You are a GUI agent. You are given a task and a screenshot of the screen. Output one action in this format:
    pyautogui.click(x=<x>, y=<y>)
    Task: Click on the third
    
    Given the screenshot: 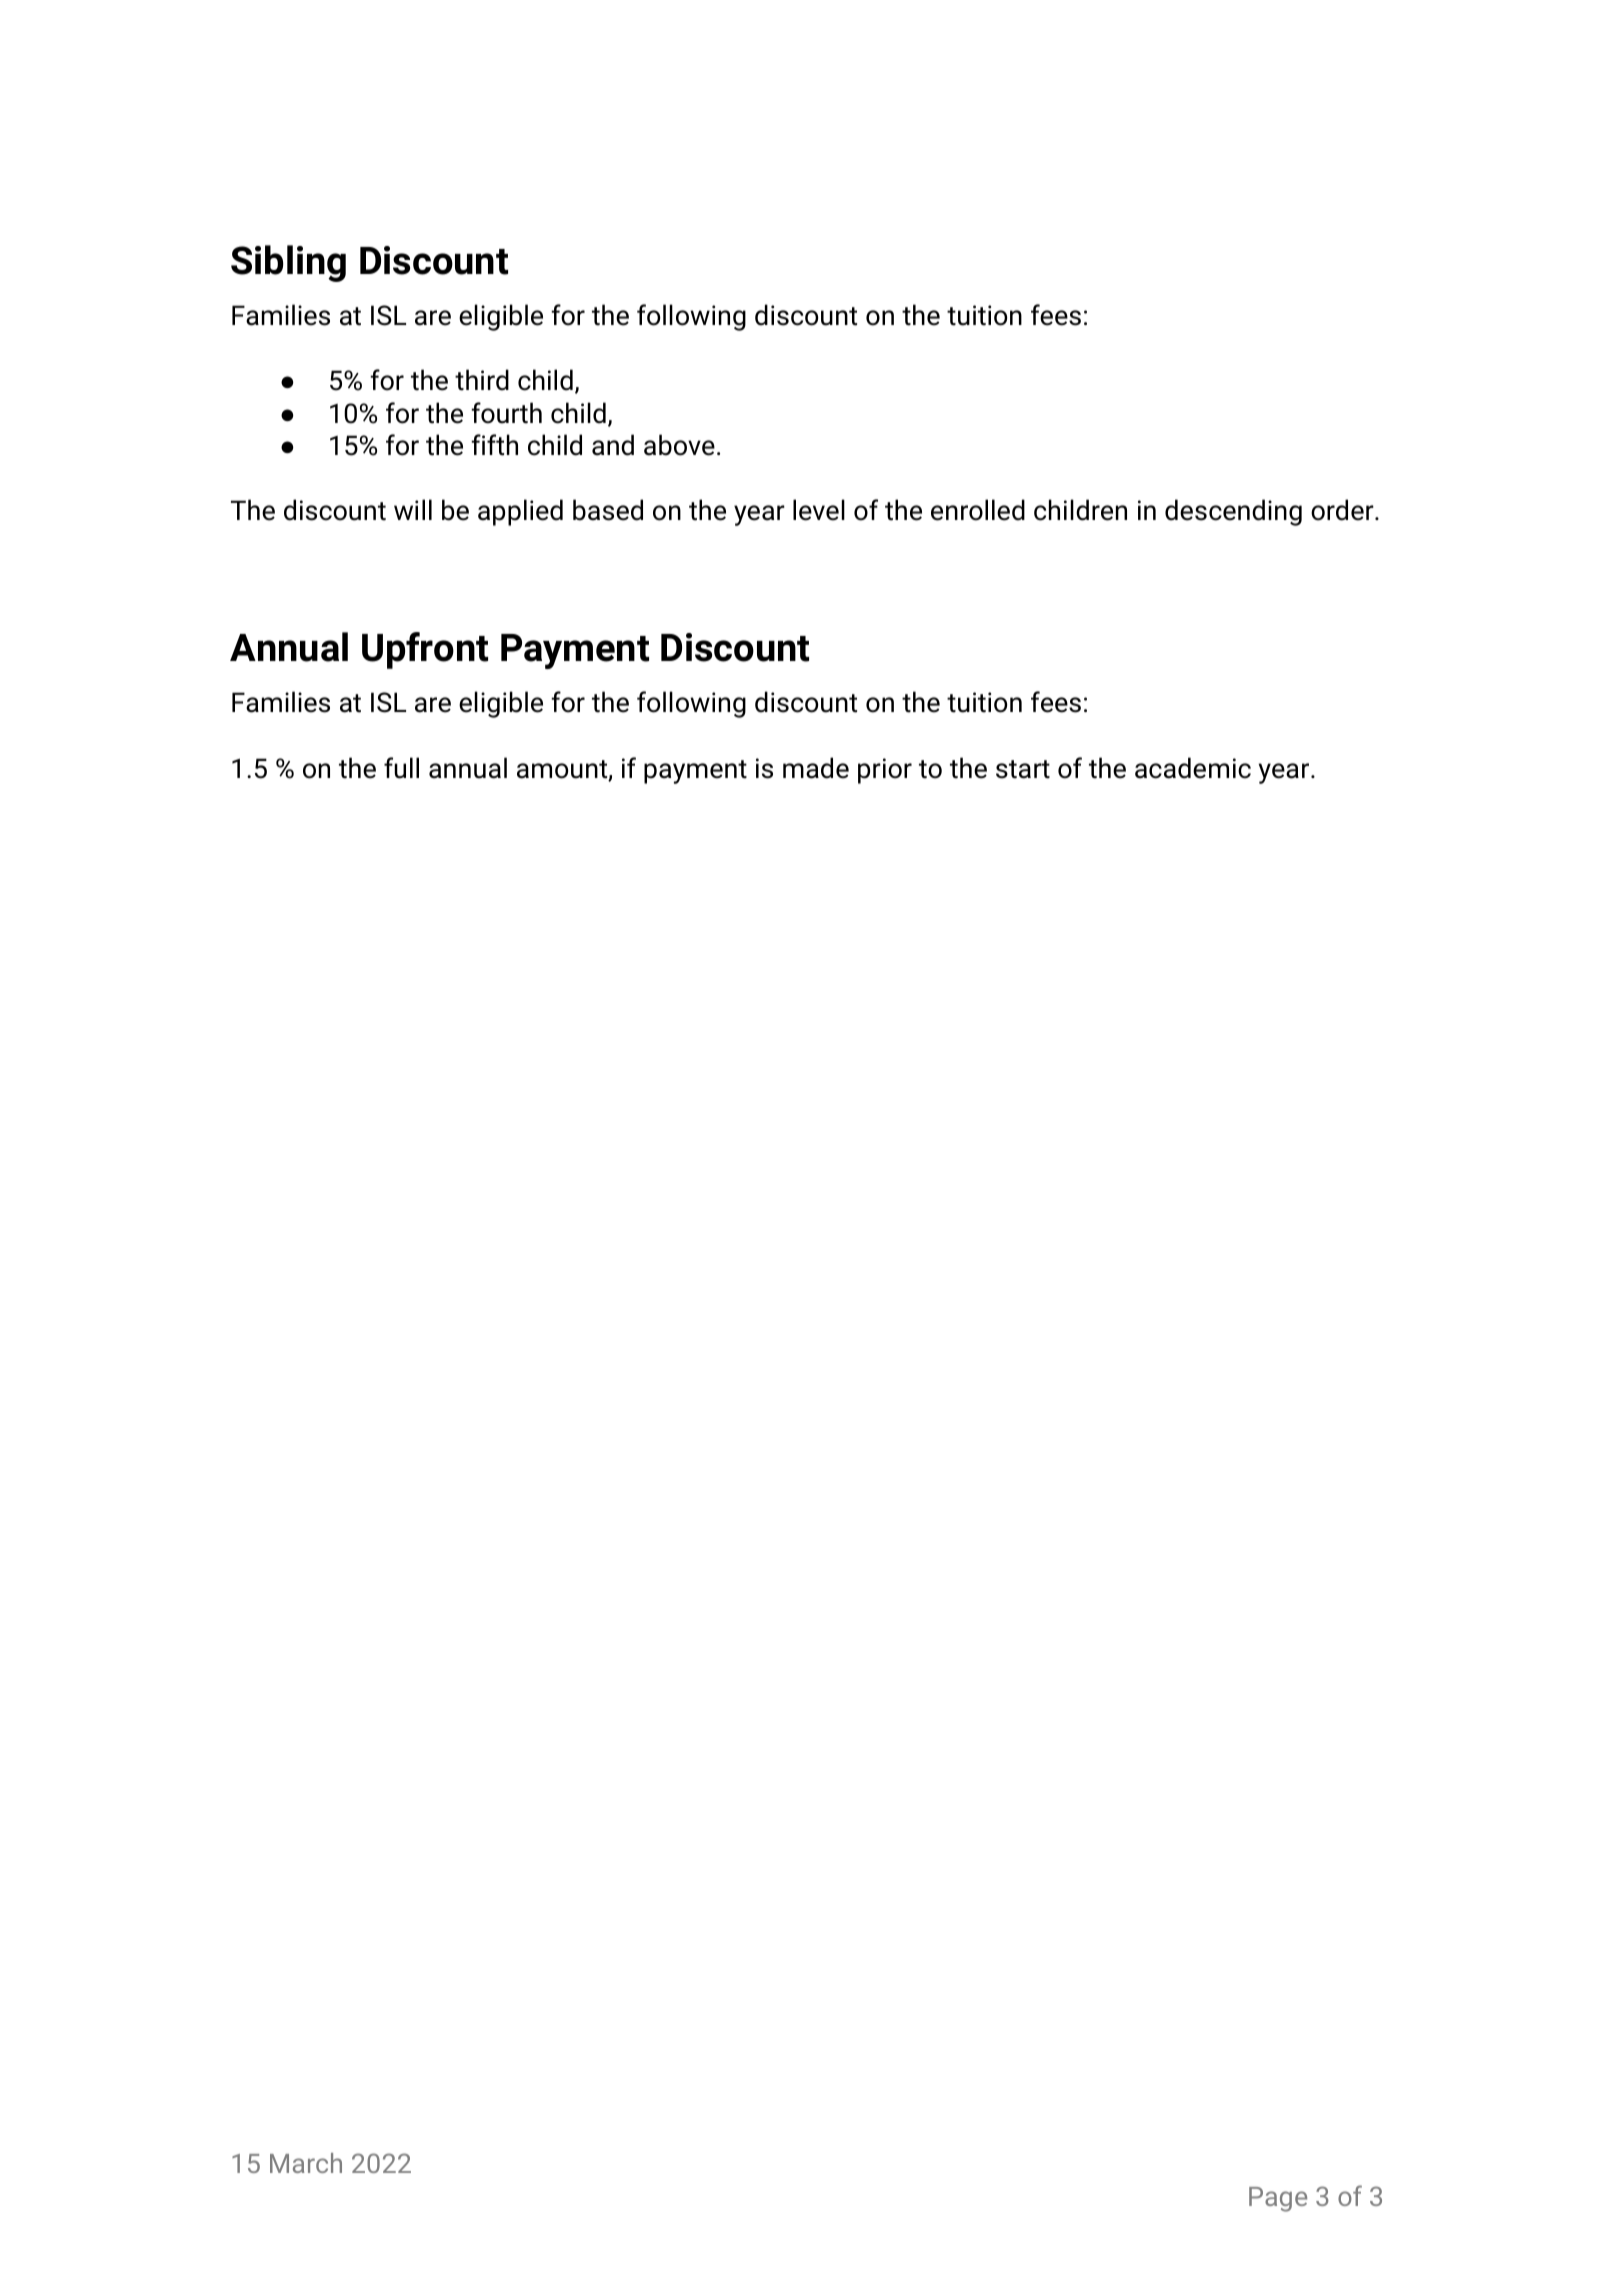 What is the action you would take?
    pyautogui.click(x=482, y=380)
